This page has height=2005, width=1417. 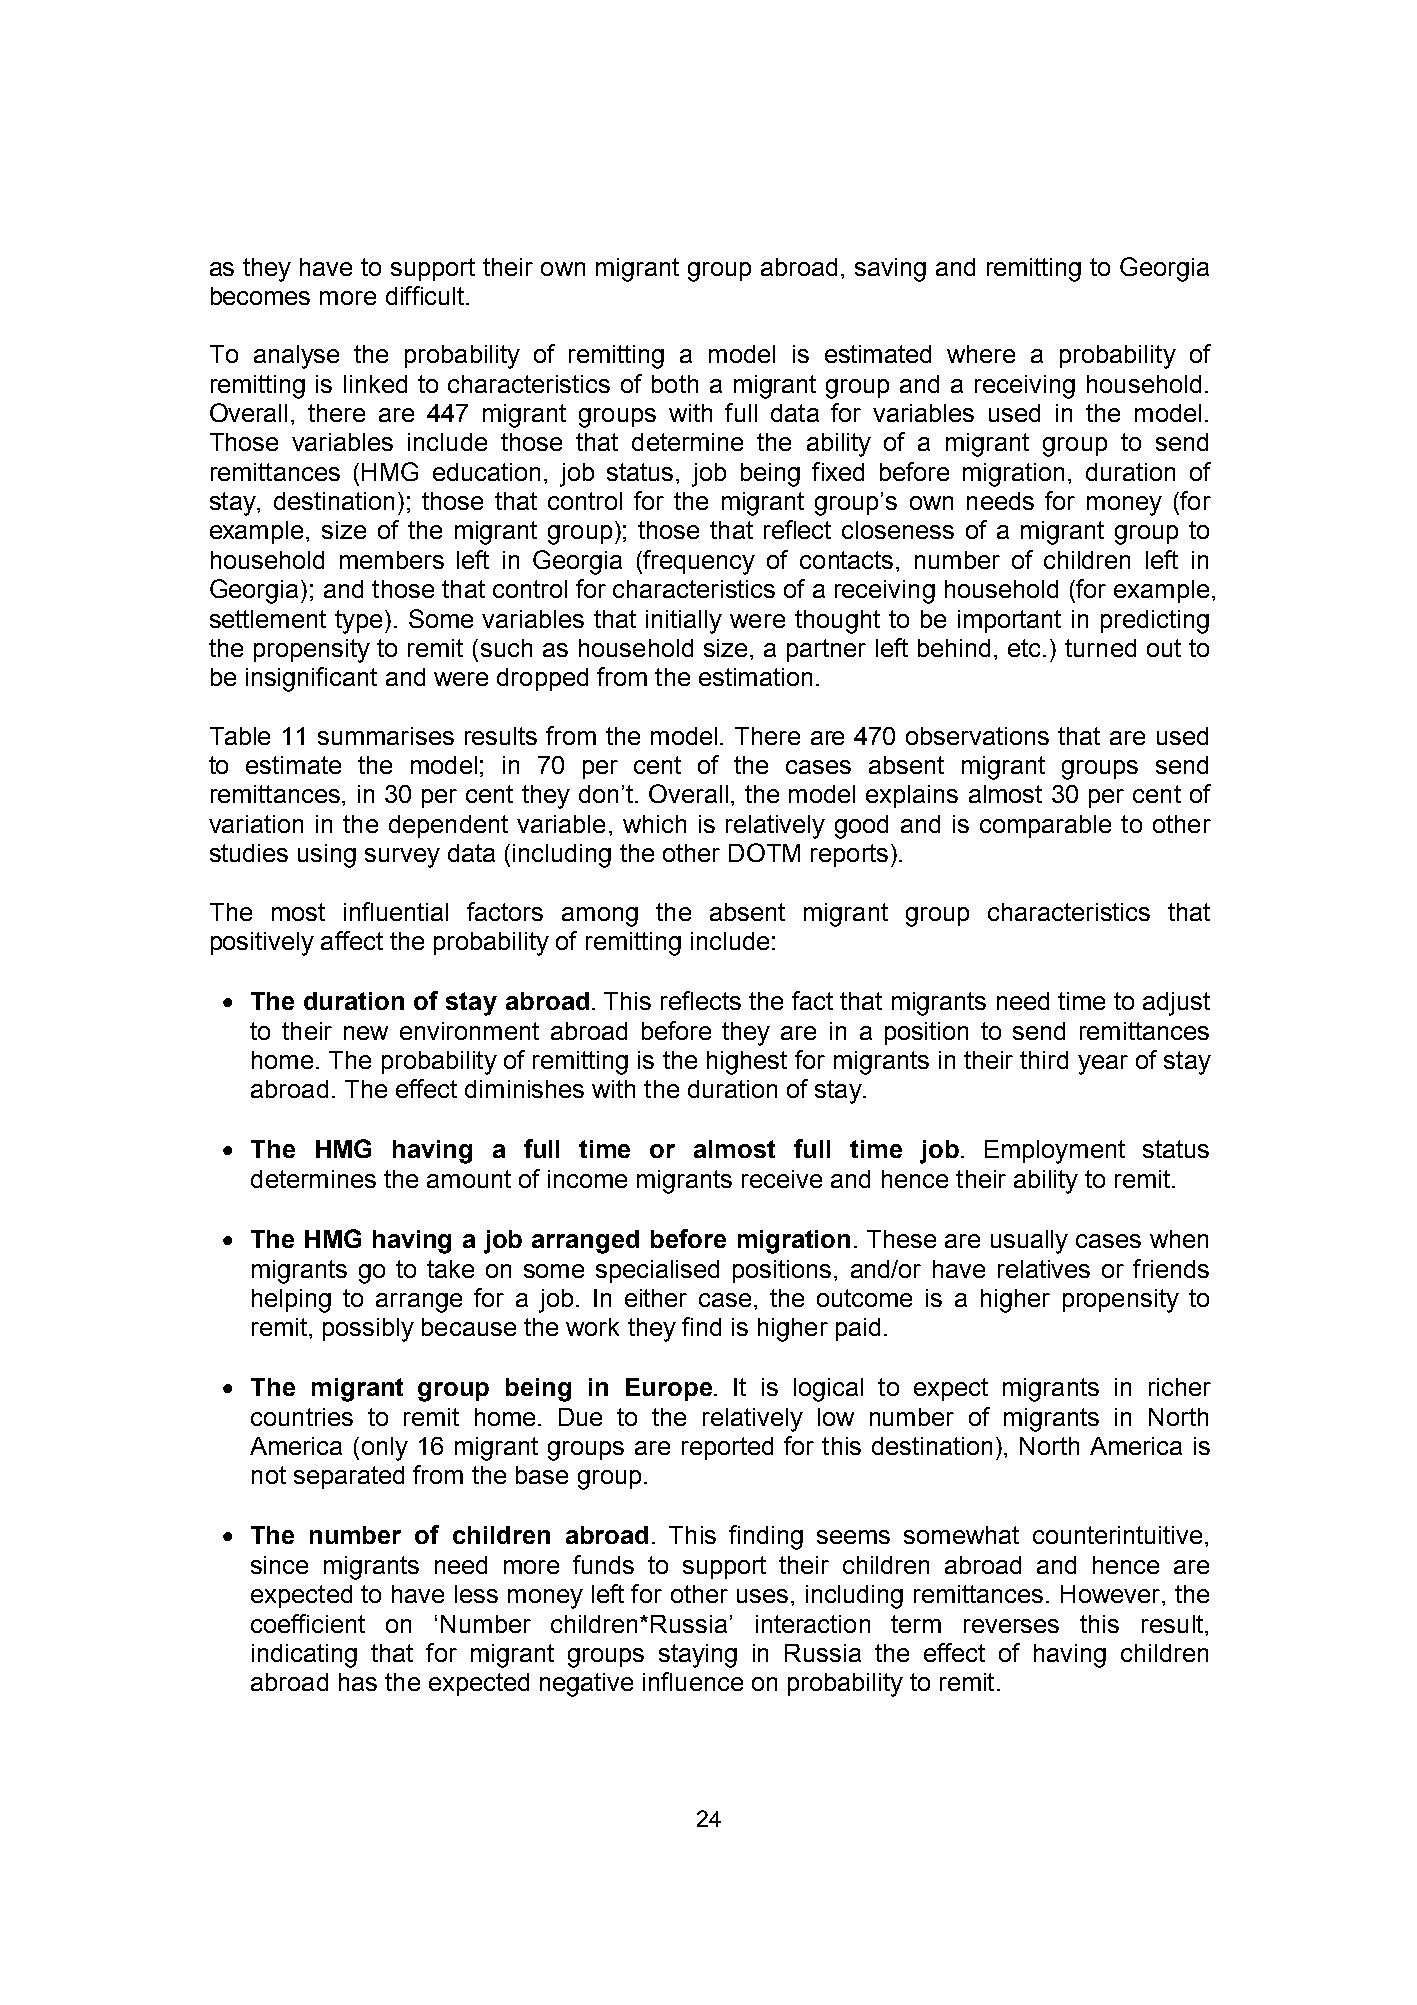 What do you see at coordinates (981, 354) in the page?
I see `where` at bounding box center [981, 354].
